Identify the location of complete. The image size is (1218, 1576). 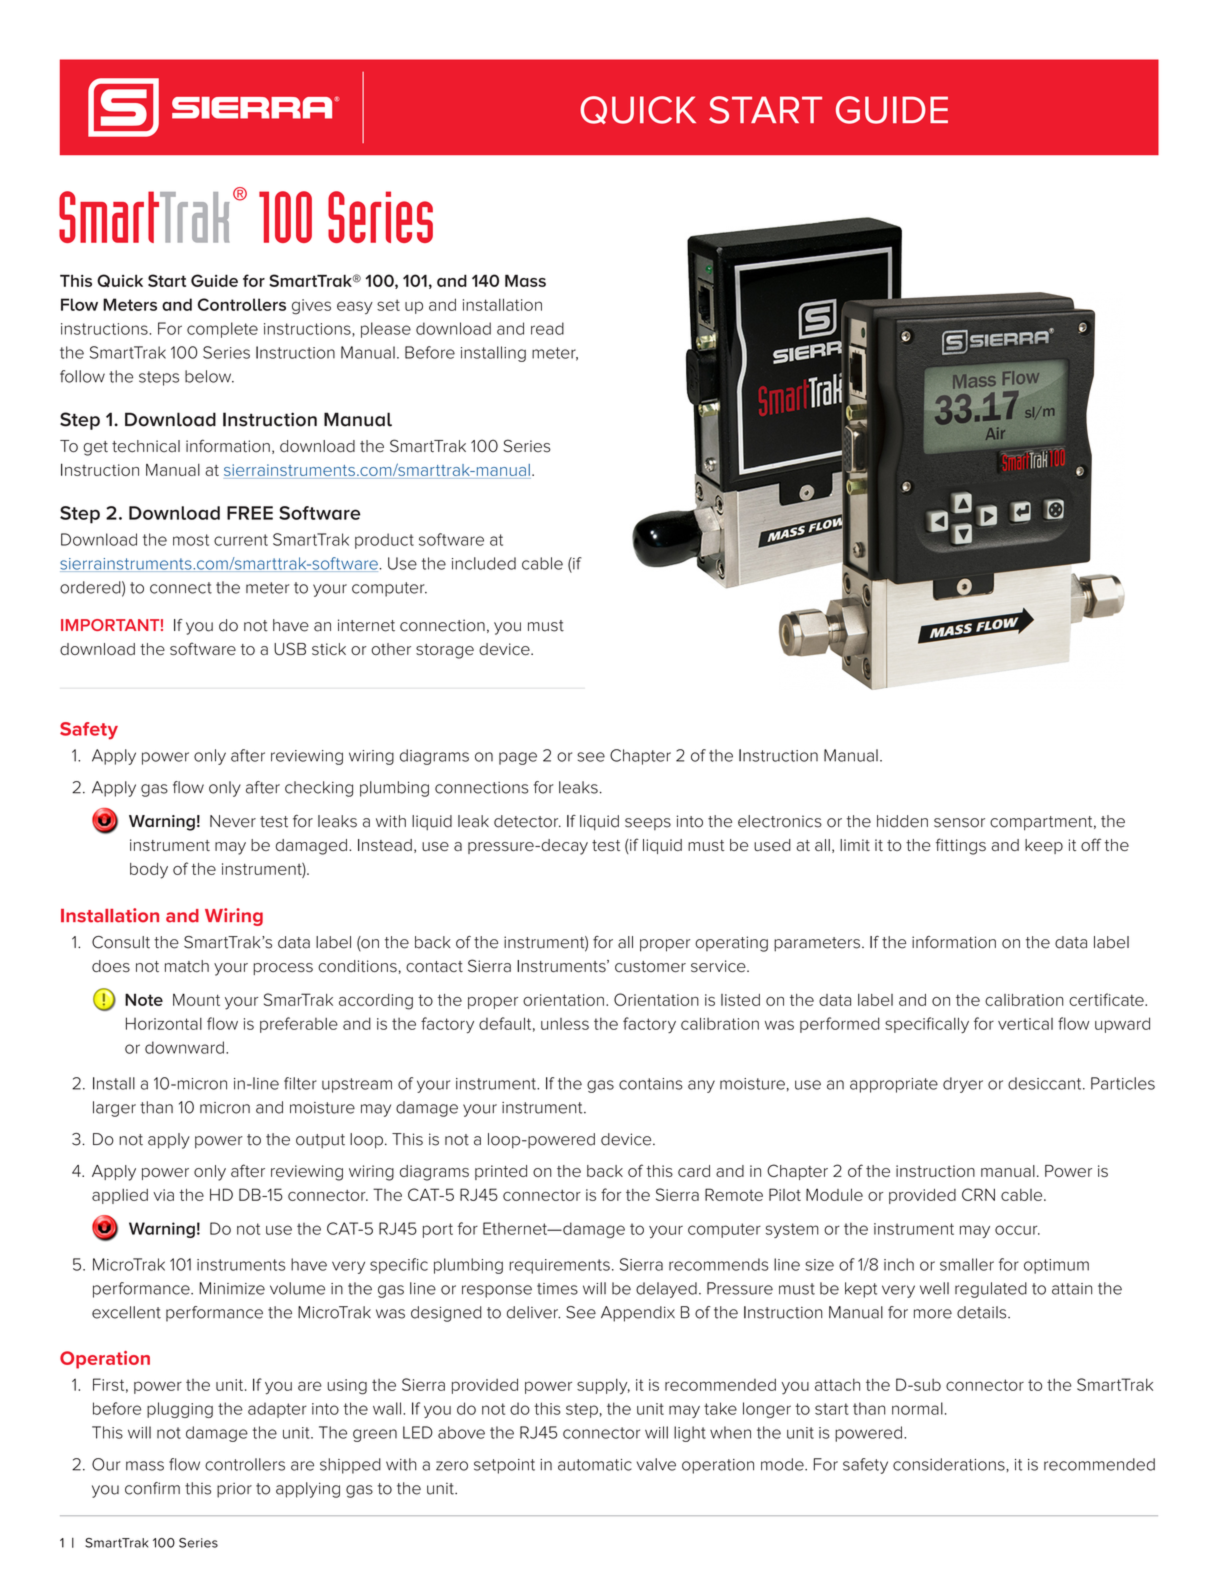
(222, 330).
